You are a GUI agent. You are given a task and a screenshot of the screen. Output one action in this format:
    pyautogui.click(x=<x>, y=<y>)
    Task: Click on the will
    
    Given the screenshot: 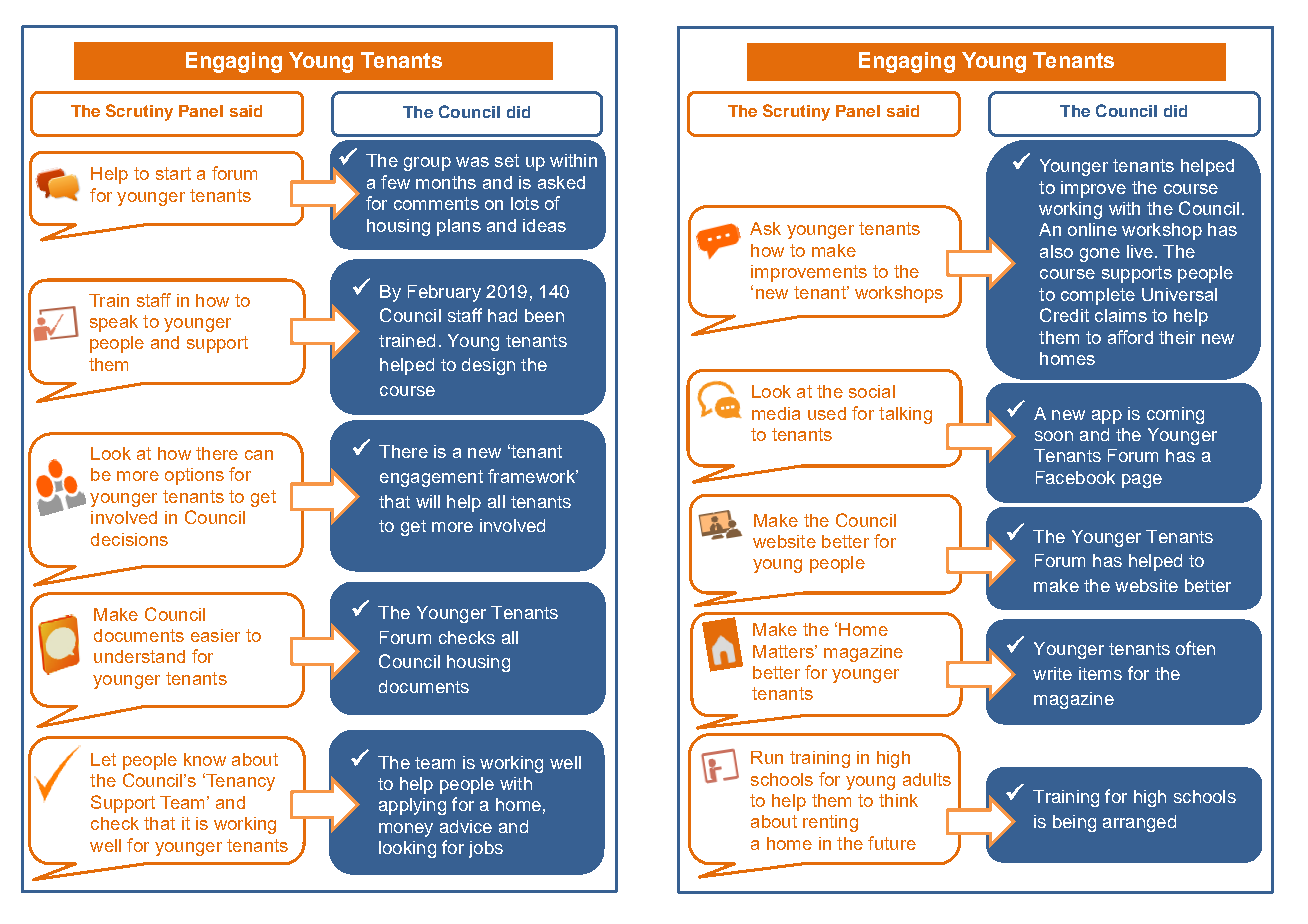 What is the action you would take?
    pyautogui.click(x=428, y=501)
